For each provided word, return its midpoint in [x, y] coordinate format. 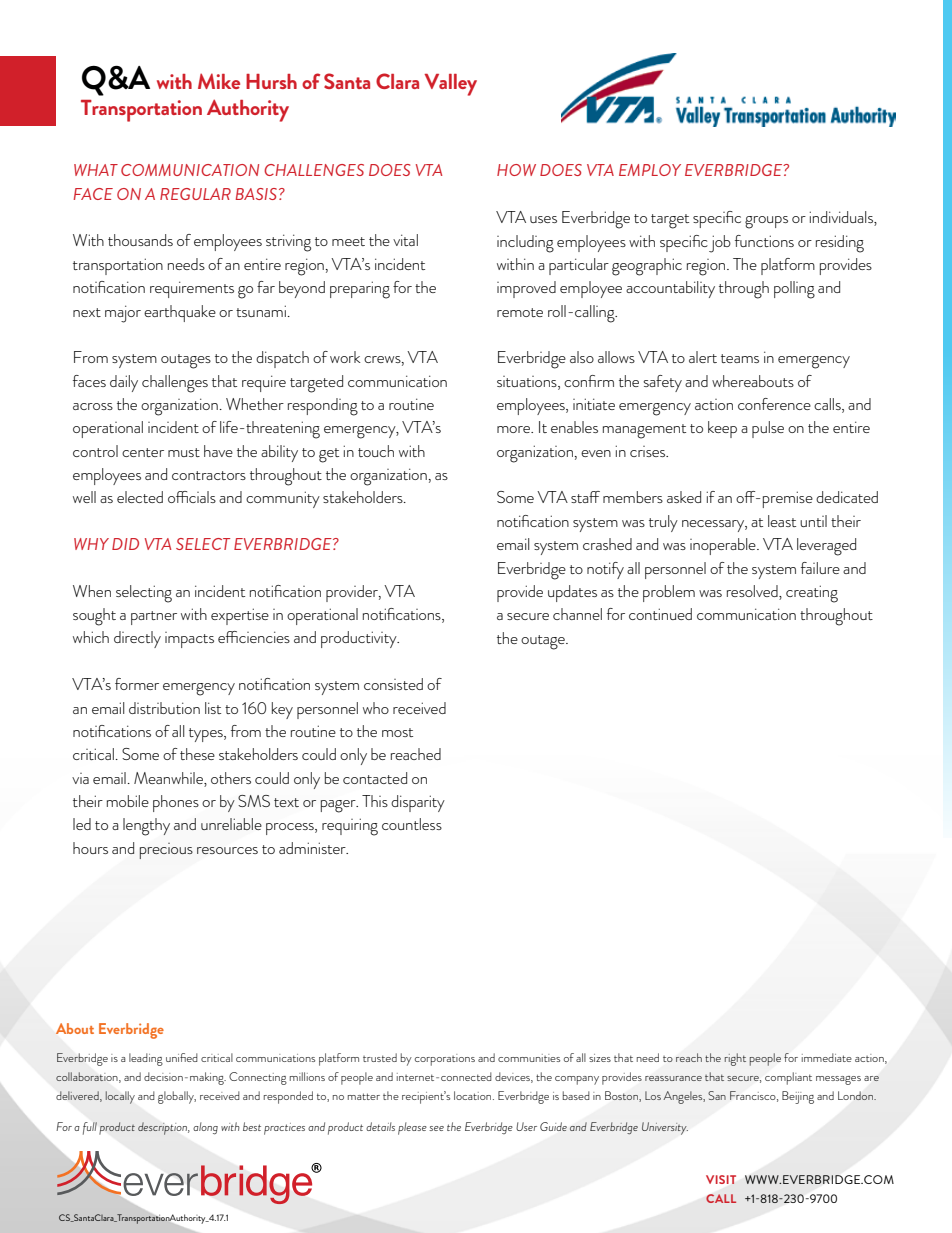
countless [412, 824]
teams [740, 358]
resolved [753, 592]
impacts [189, 640]
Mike [219, 81]
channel [577, 614]
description [163, 1128]
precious [166, 851]
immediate [827, 1057]
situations [528, 381]
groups [766, 222]
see [436, 1128]
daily [124, 383]
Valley [450, 85]
